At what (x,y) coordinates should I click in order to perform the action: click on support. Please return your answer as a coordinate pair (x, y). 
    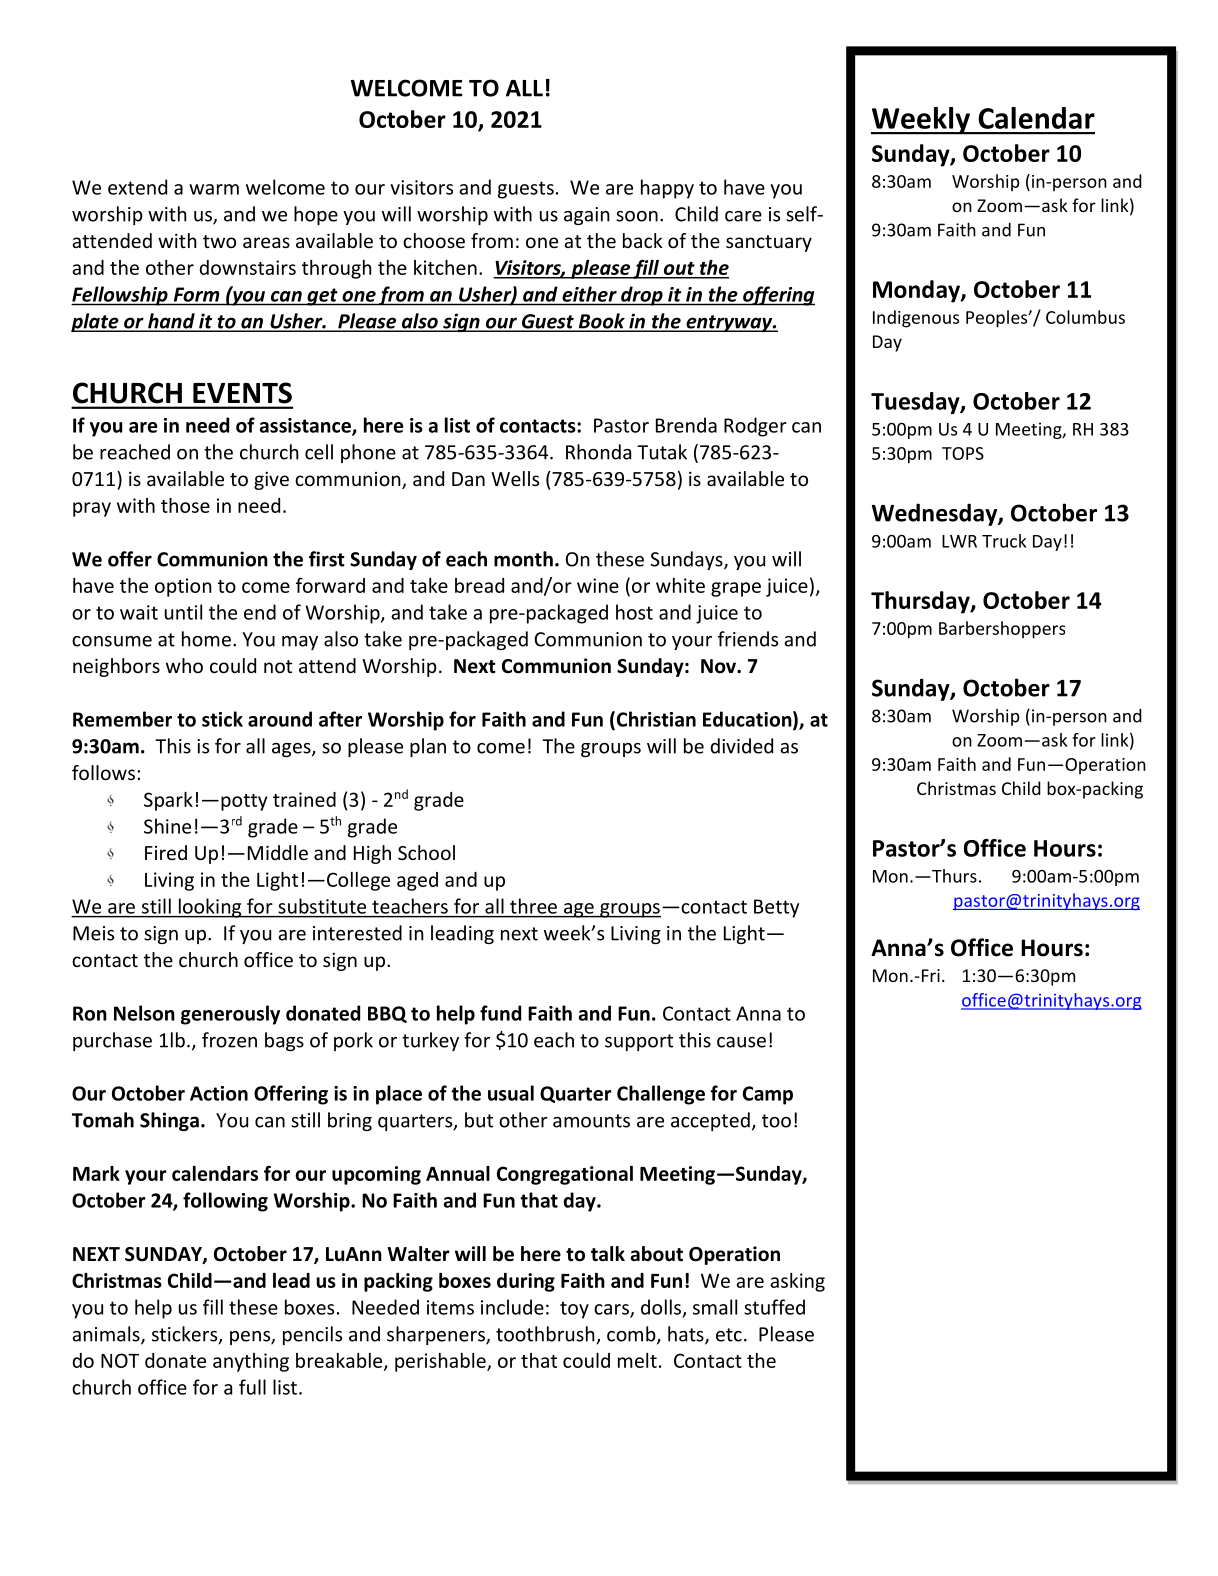
    Looking at the image, I should click on (639, 1042).
